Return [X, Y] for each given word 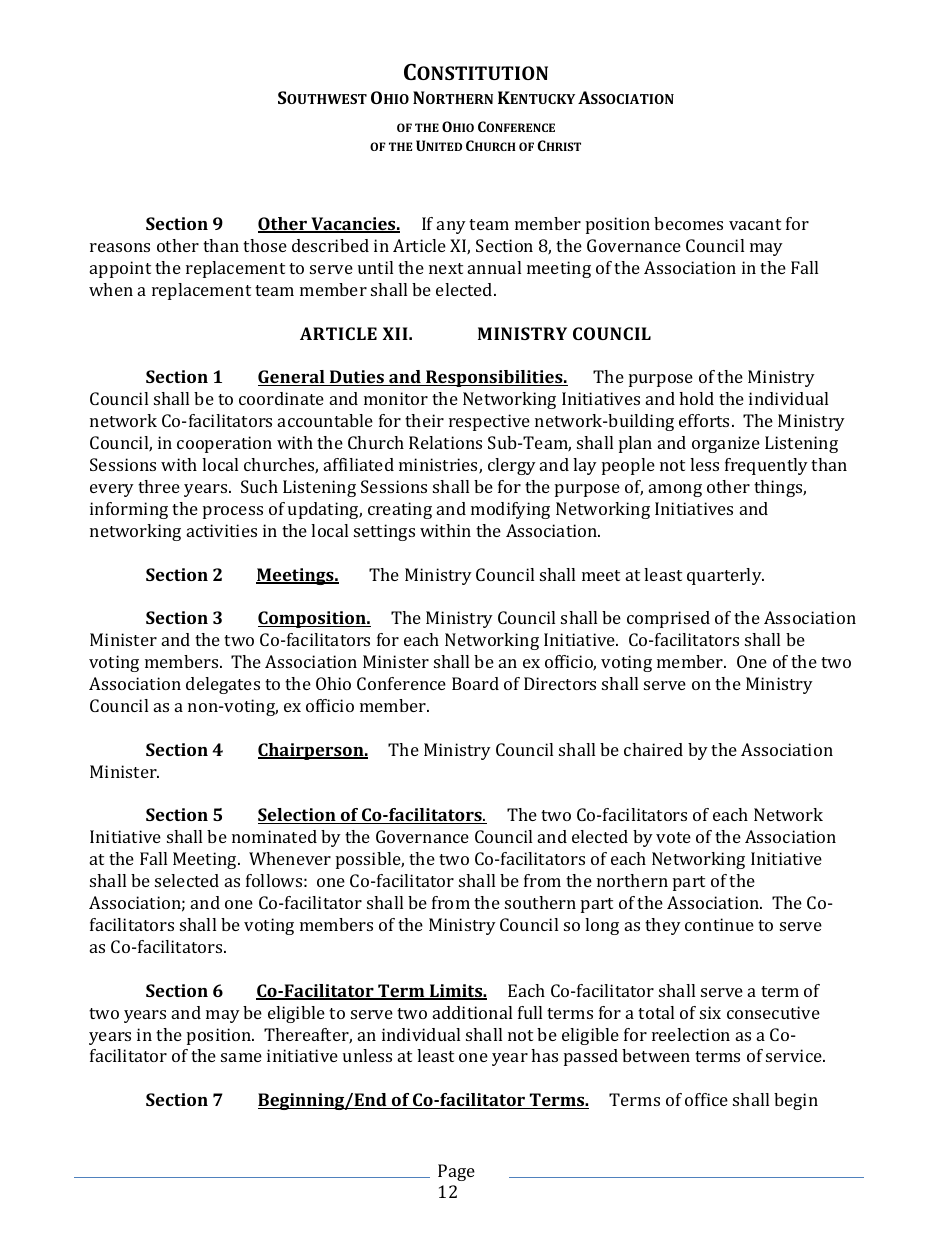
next [446, 268]
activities [222, 530]
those [265, 245]
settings [384, 532]
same [241, 1057]
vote [673, 837]
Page [456, 1172]
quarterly [725, 576]
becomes [688, 223]
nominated [274, 836]
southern [540, 902]
